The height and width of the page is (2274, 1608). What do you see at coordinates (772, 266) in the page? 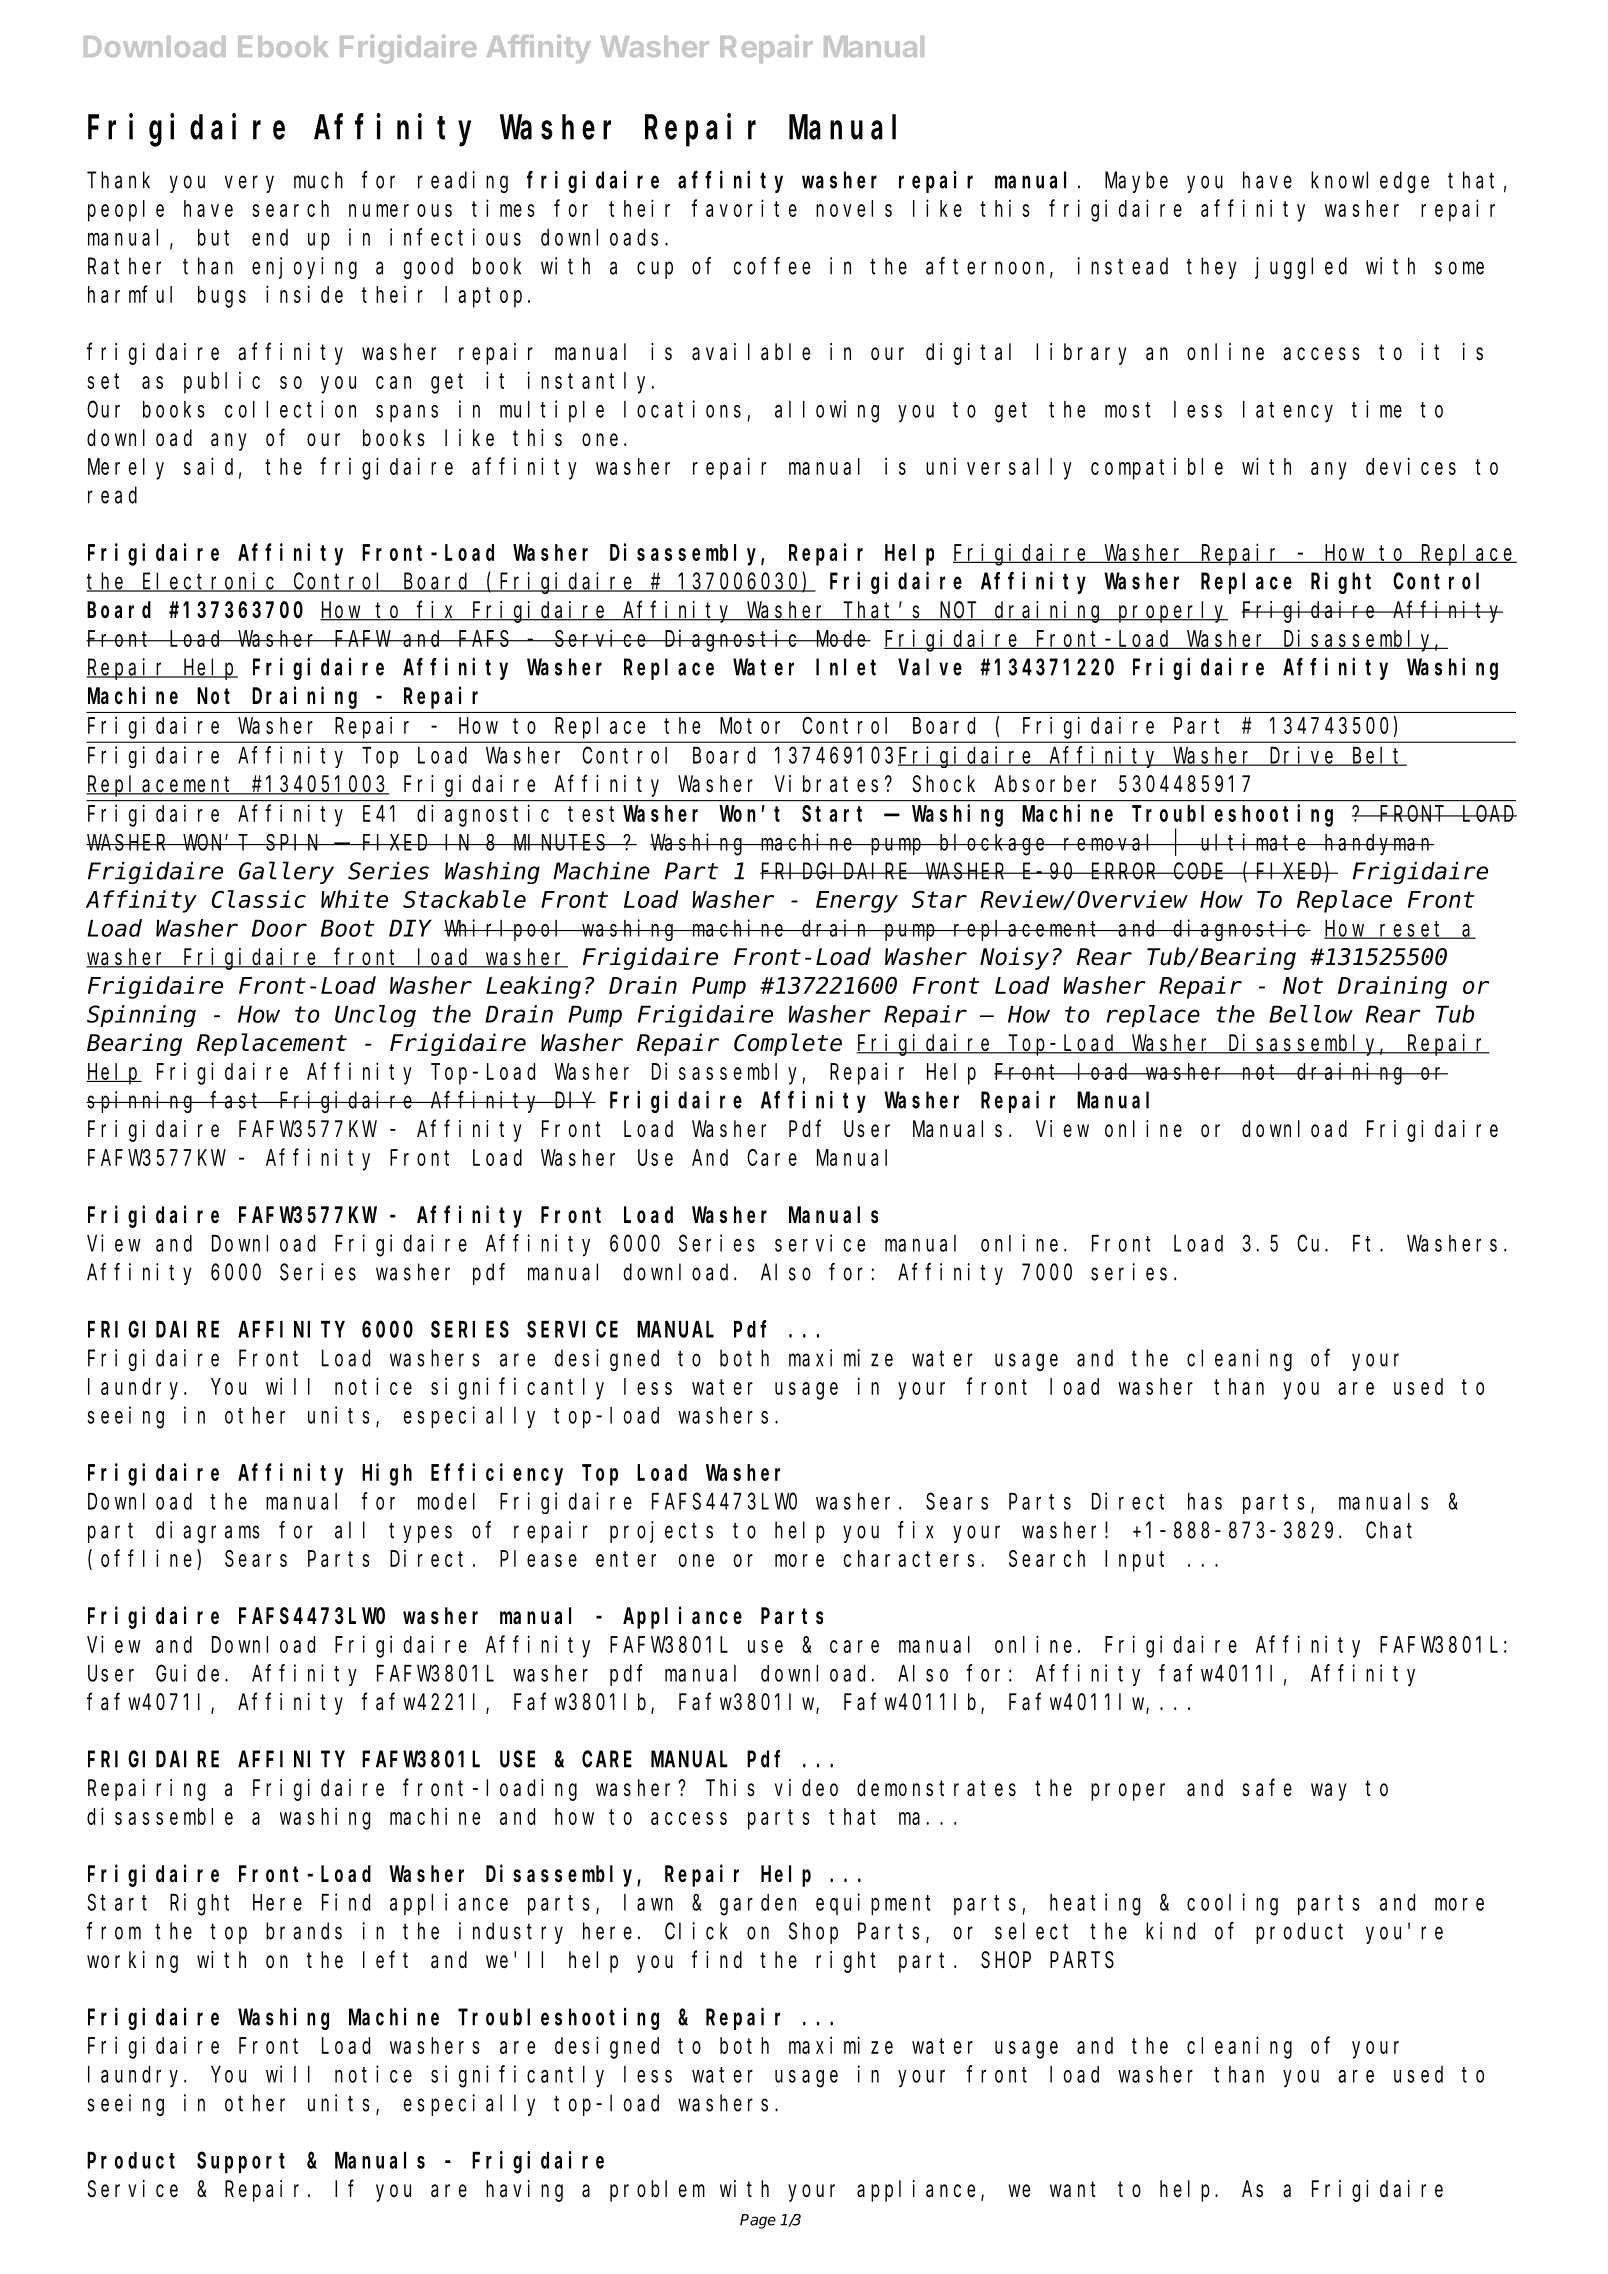
I see `coffee` at bounding box center [772, 266].
